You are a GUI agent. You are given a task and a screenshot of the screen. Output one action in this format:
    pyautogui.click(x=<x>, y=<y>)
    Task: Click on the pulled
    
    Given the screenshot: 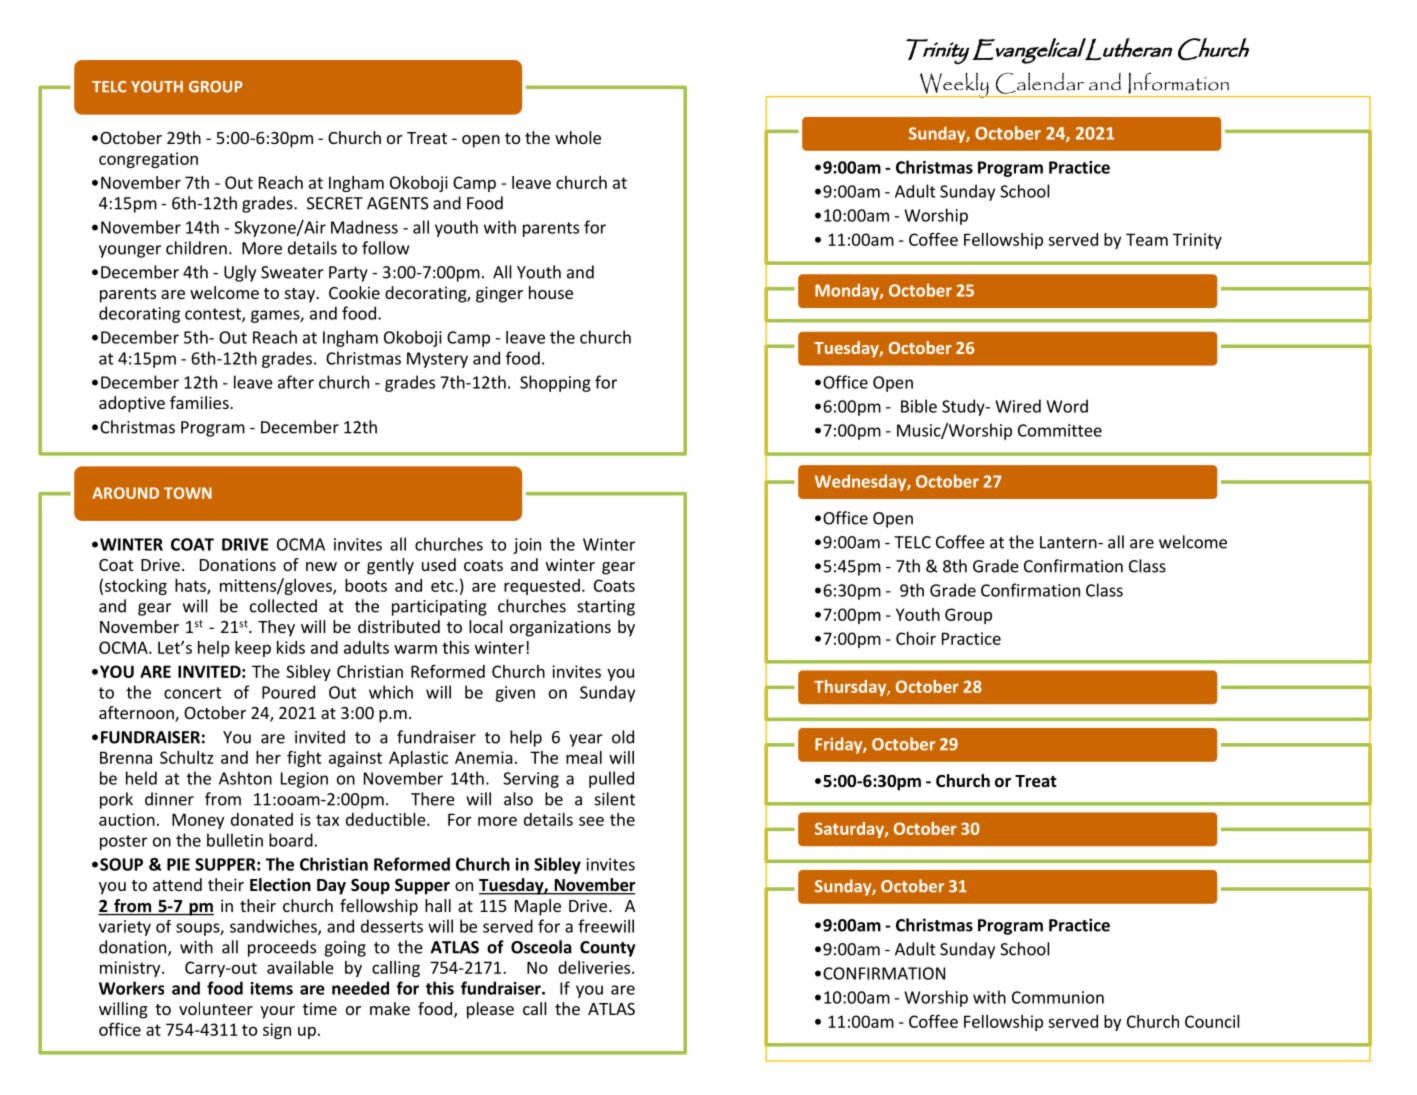 What is the action you would take?
    pyautogui.click(x=611, y=779)
